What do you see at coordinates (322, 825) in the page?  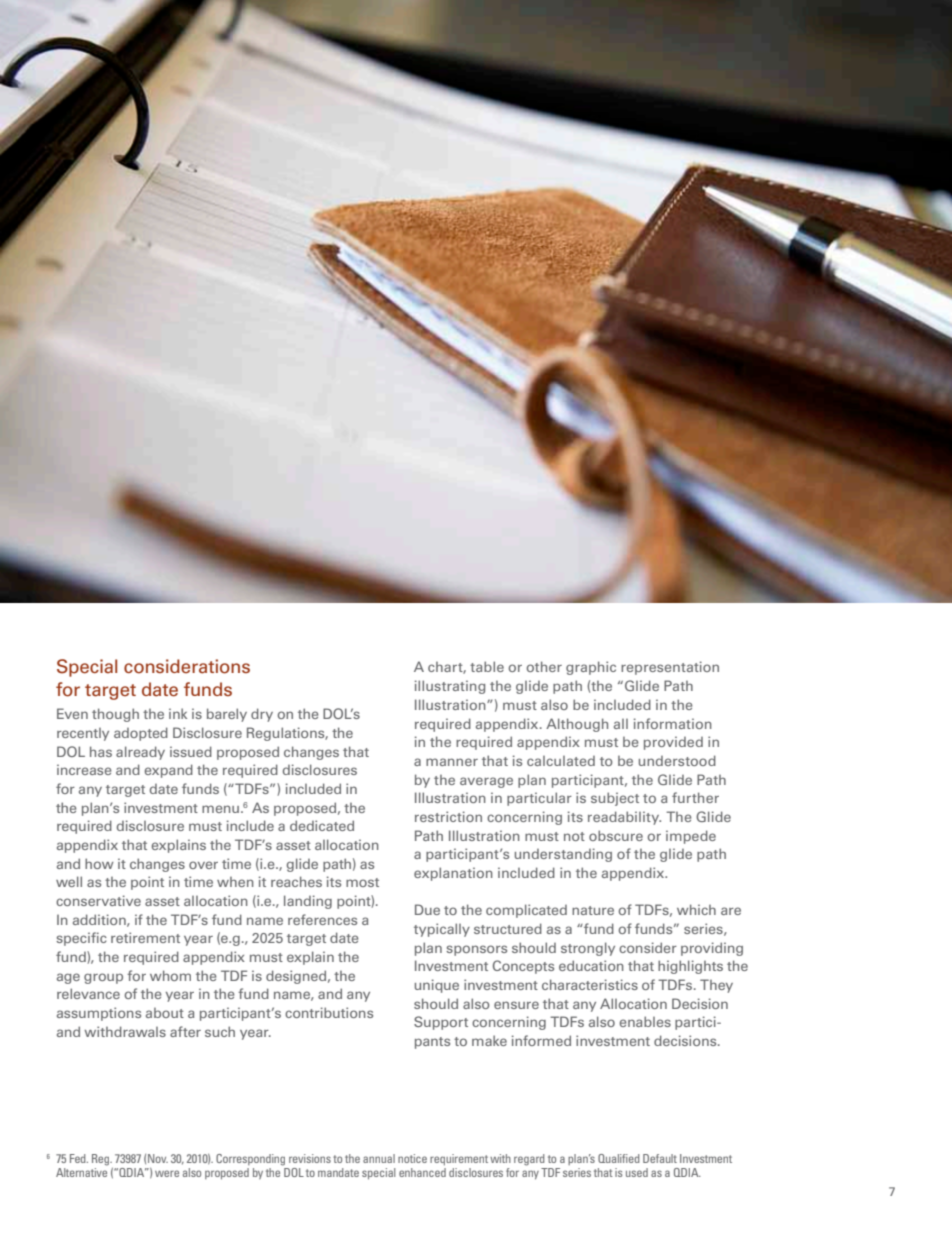 I see `dedicated` at bounding box center [322, 825].
